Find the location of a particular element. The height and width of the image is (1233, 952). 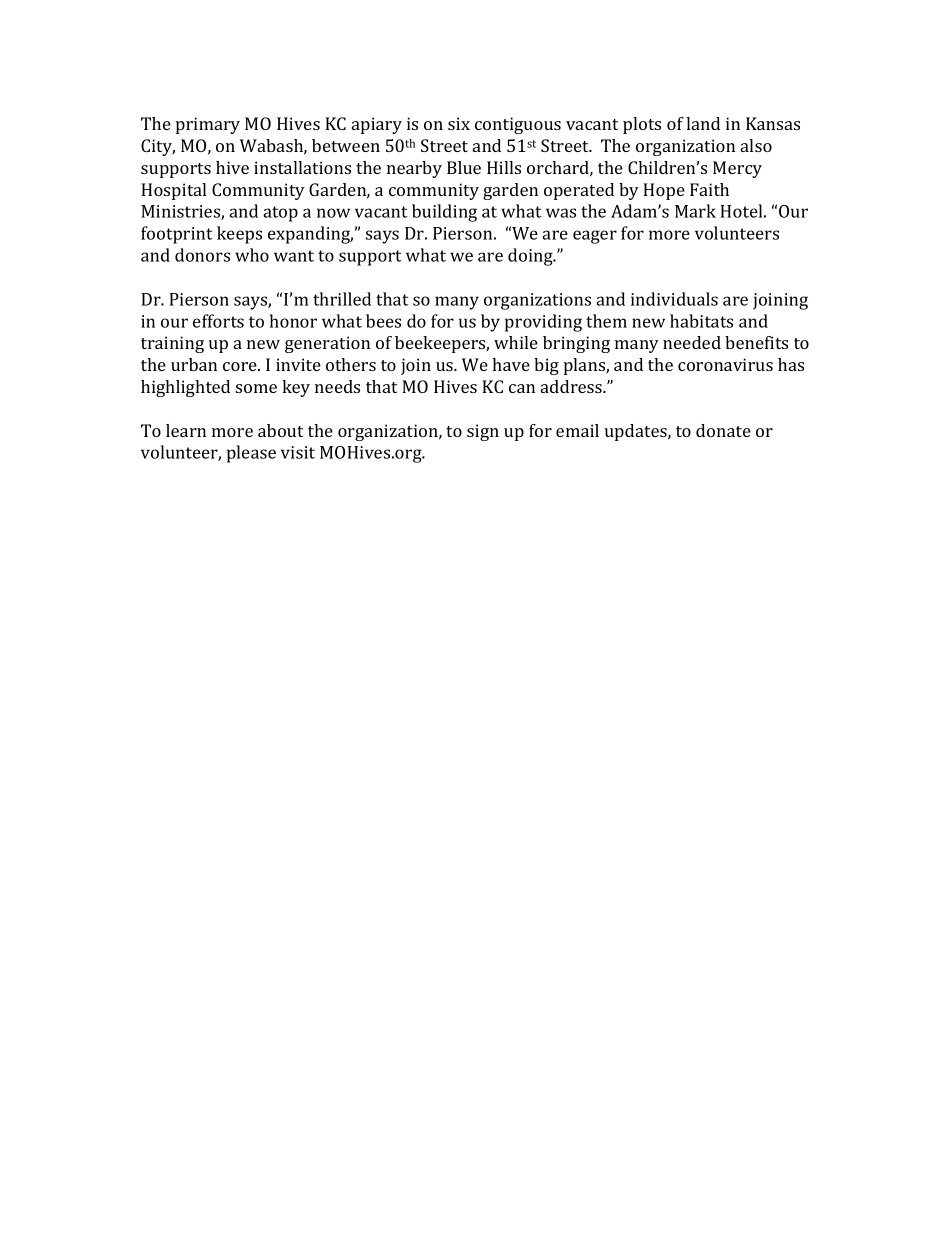

providing is located at coordinates (543, 323).
